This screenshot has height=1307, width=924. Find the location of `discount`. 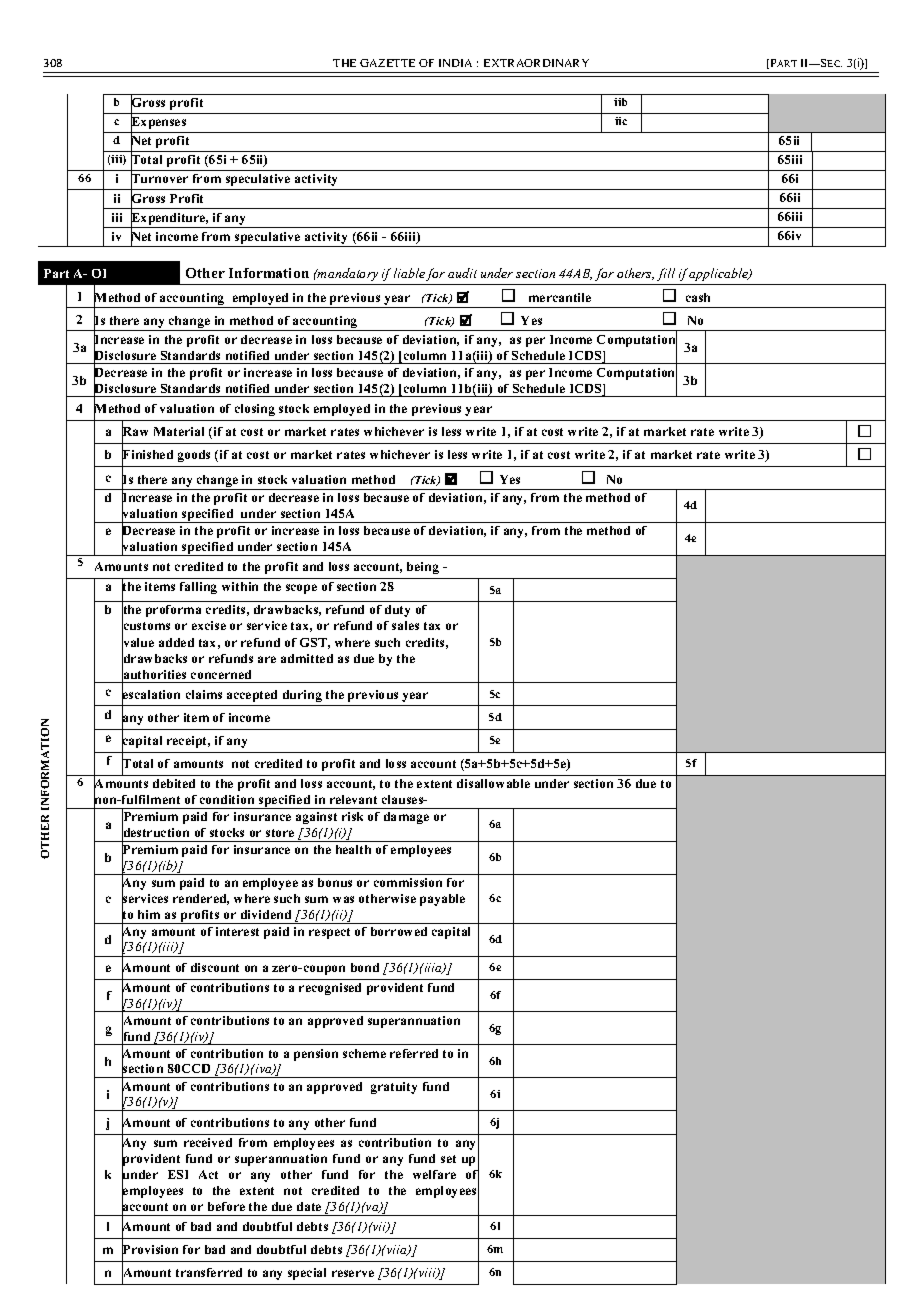

discount is located at coordinates (215, 967).
